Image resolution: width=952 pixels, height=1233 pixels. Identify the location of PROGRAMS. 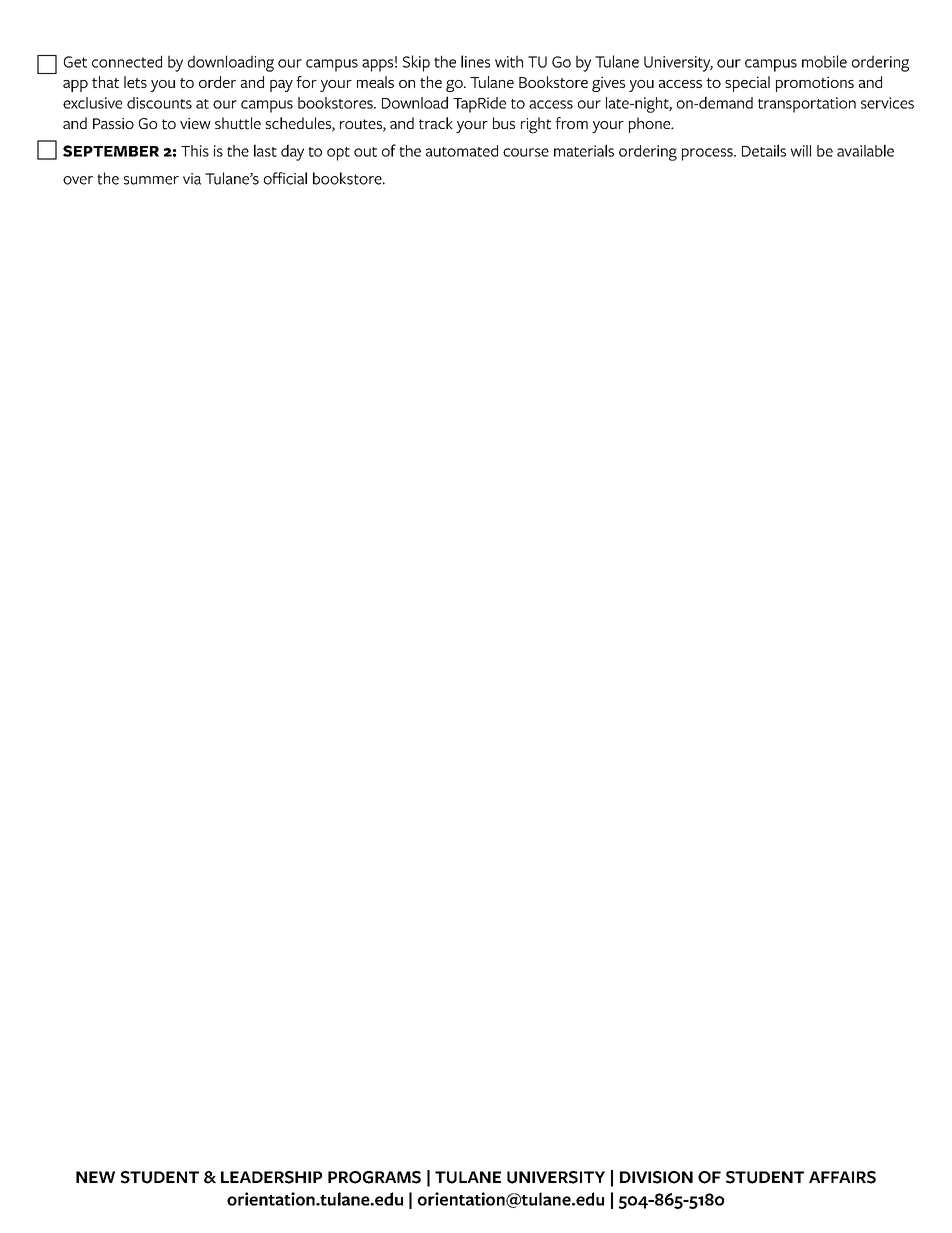
(374, 1177).
